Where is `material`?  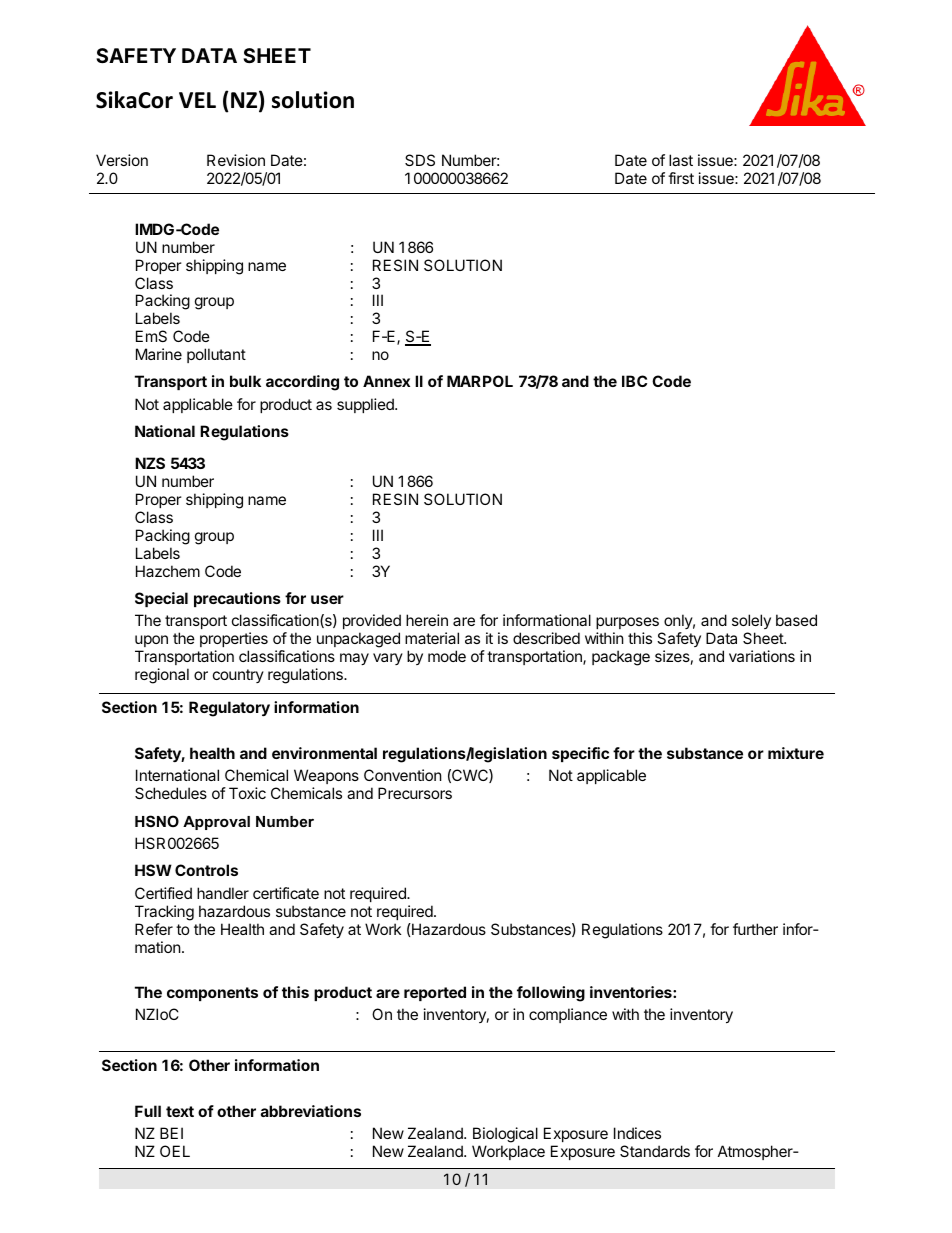
material is located at coordinates (432, 638).
